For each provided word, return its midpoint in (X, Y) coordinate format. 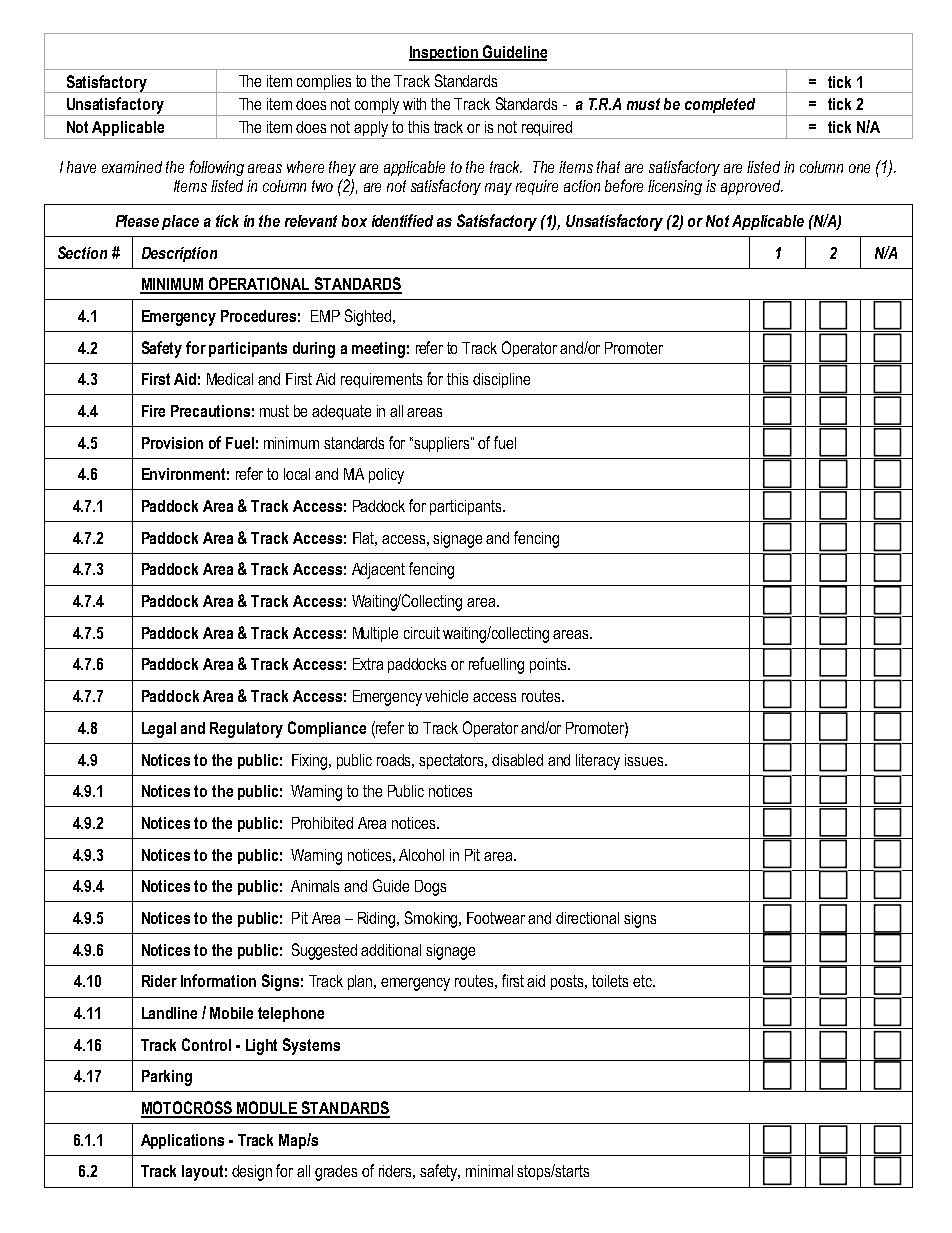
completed (720, 107)
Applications (182, 1141)
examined (132, 167)
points (549, 665)
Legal (159, 730)
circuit (422, 633)
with (414, 104)
